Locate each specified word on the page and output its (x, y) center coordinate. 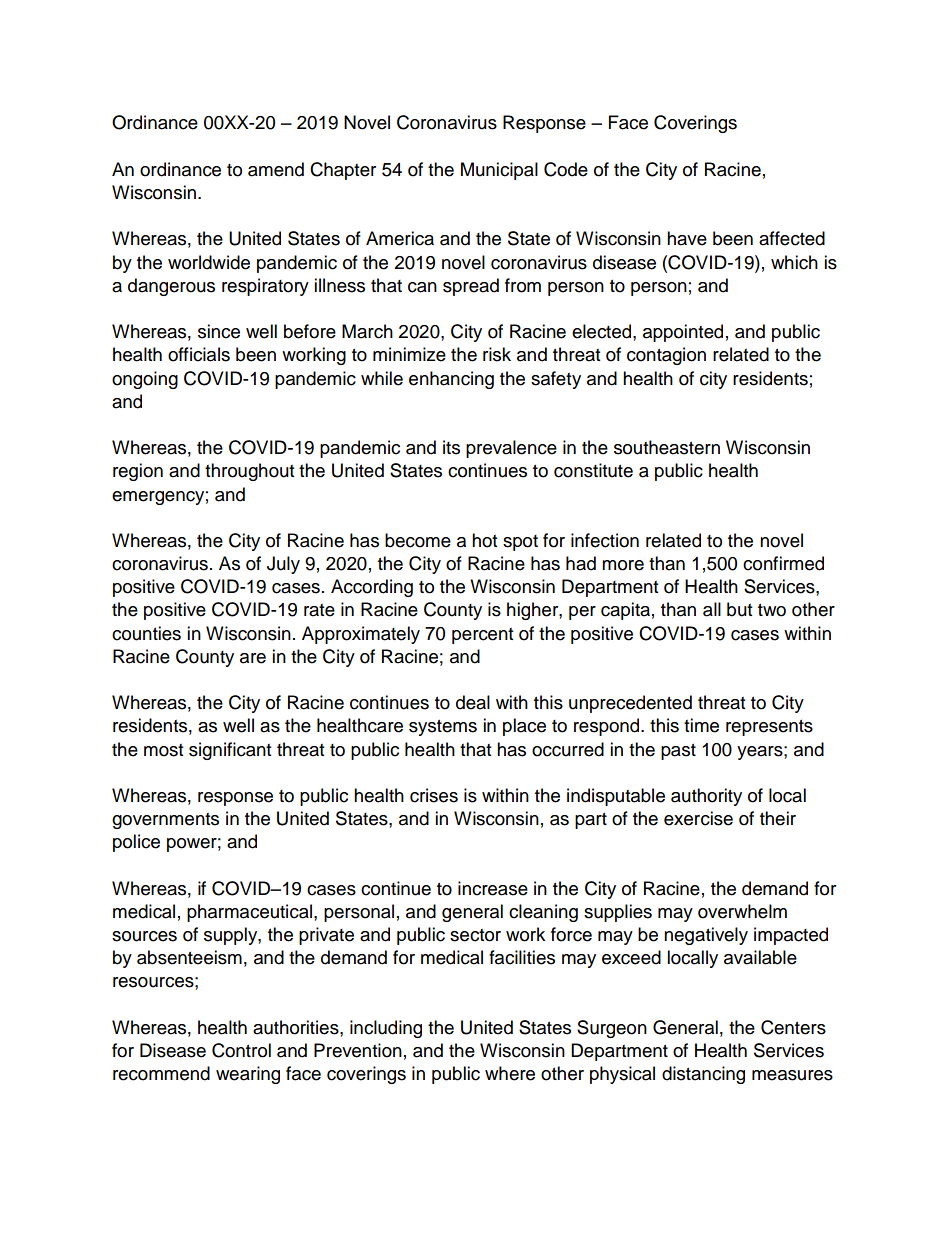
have (687, 238)
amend (276, 169)
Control (241, 1050)
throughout (249, 472)
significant (230, 751)
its (451, 447)
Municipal (499, 171)
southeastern (667, 447)
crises (434, 795)
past (678, 752)
